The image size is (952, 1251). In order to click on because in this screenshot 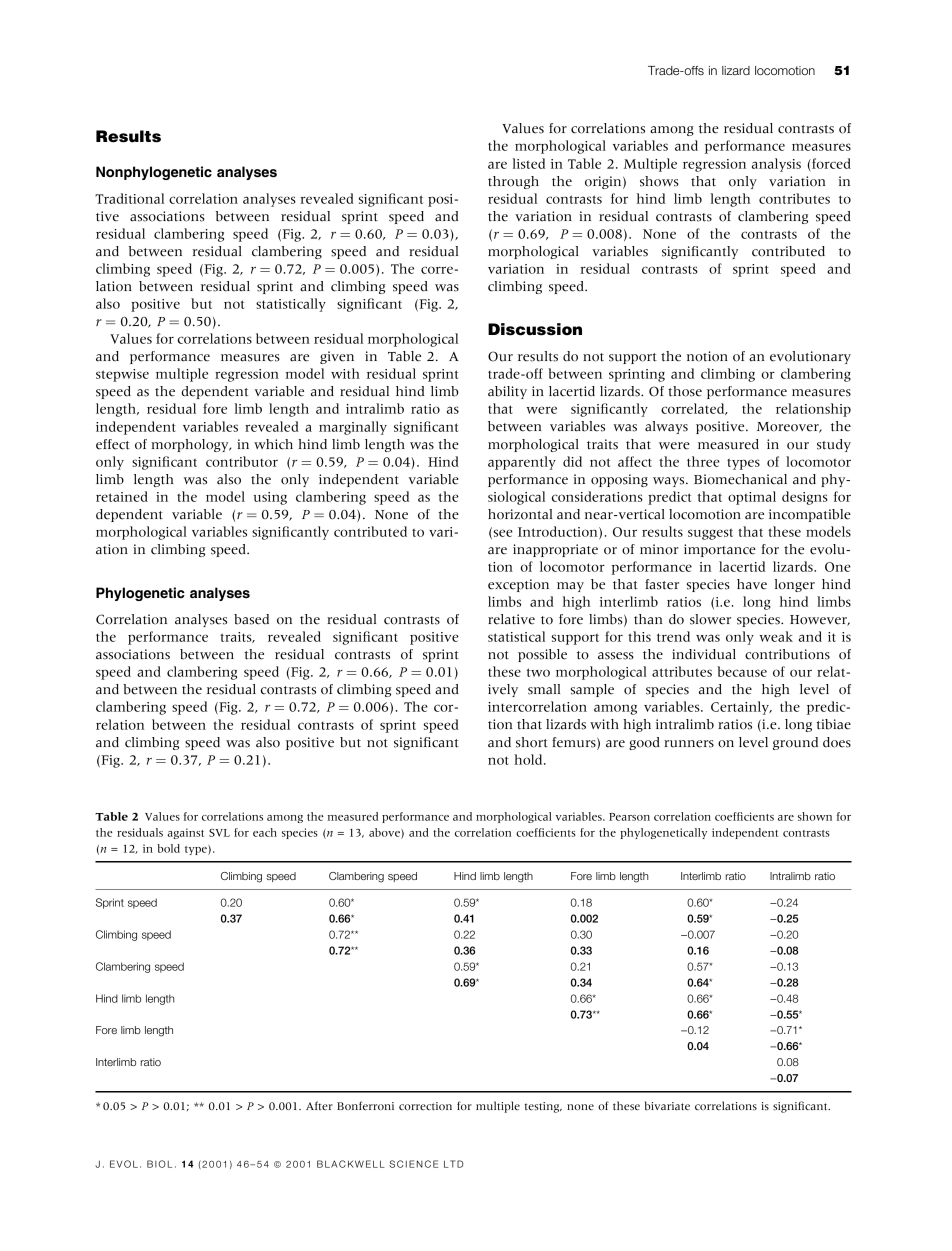, I will do `click(742, 671)`.
